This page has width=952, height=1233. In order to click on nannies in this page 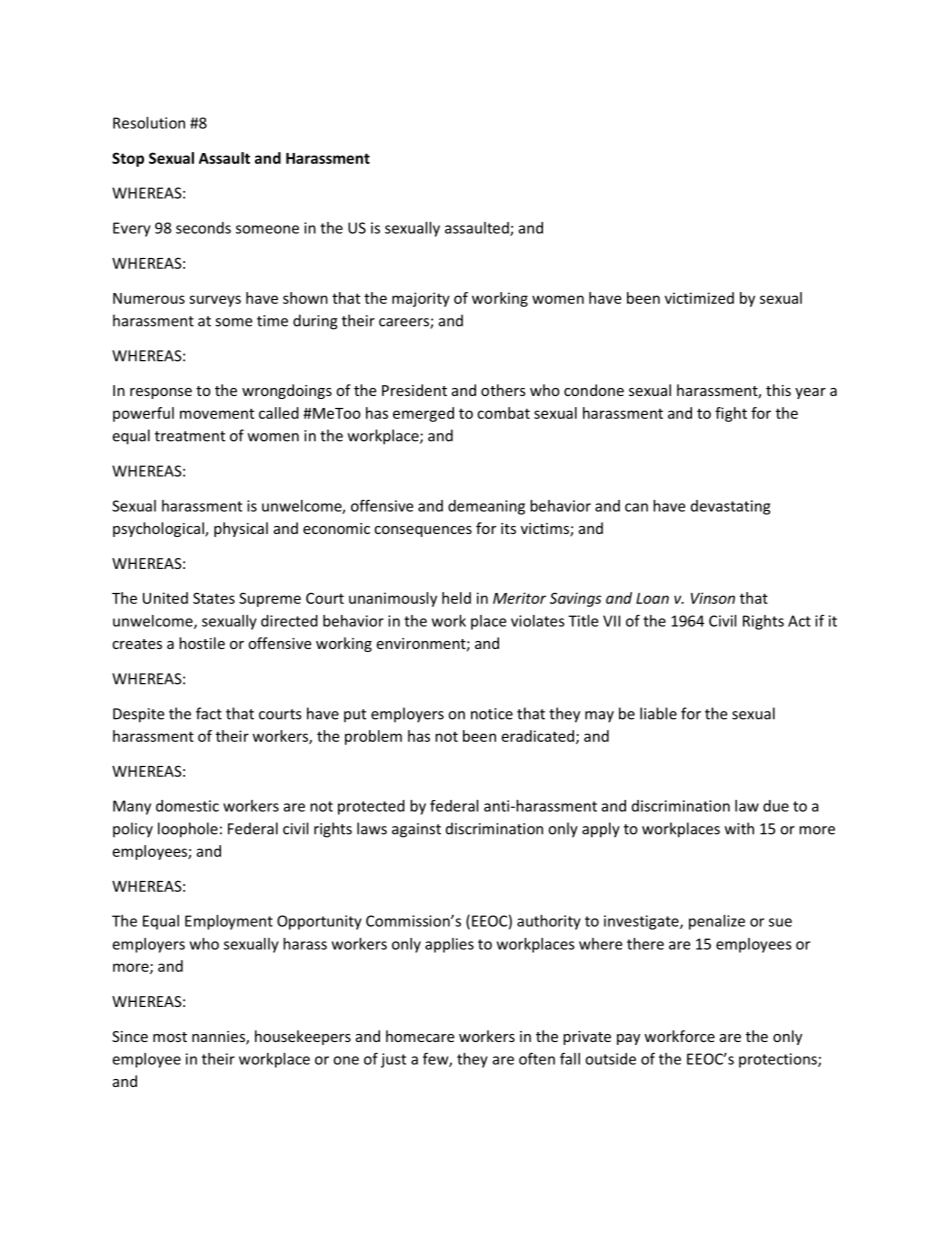, I will do `click(219, 1038)`.
